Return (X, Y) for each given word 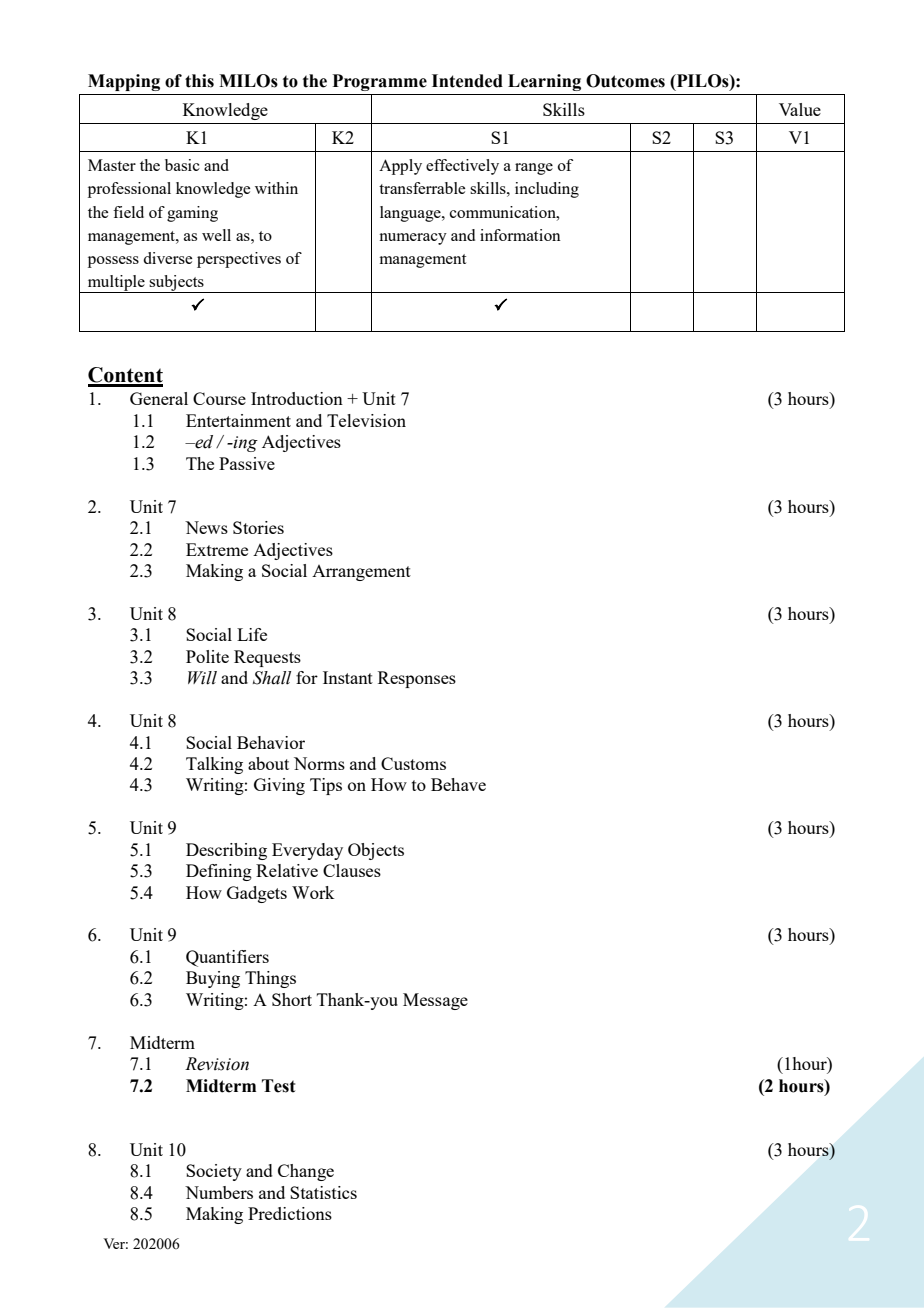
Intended (467, 81)
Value (800, 109)
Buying (213, 979)
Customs (413, 763)
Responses (417, 679)
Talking (214, 765)
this (199, 81)
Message (435, 1001)
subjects (177, 284)
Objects (376, 851)
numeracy (413, 239)
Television (366, 420)
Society (214, 1172)
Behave (458, 784)
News (206, 527)
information (520, 235)
